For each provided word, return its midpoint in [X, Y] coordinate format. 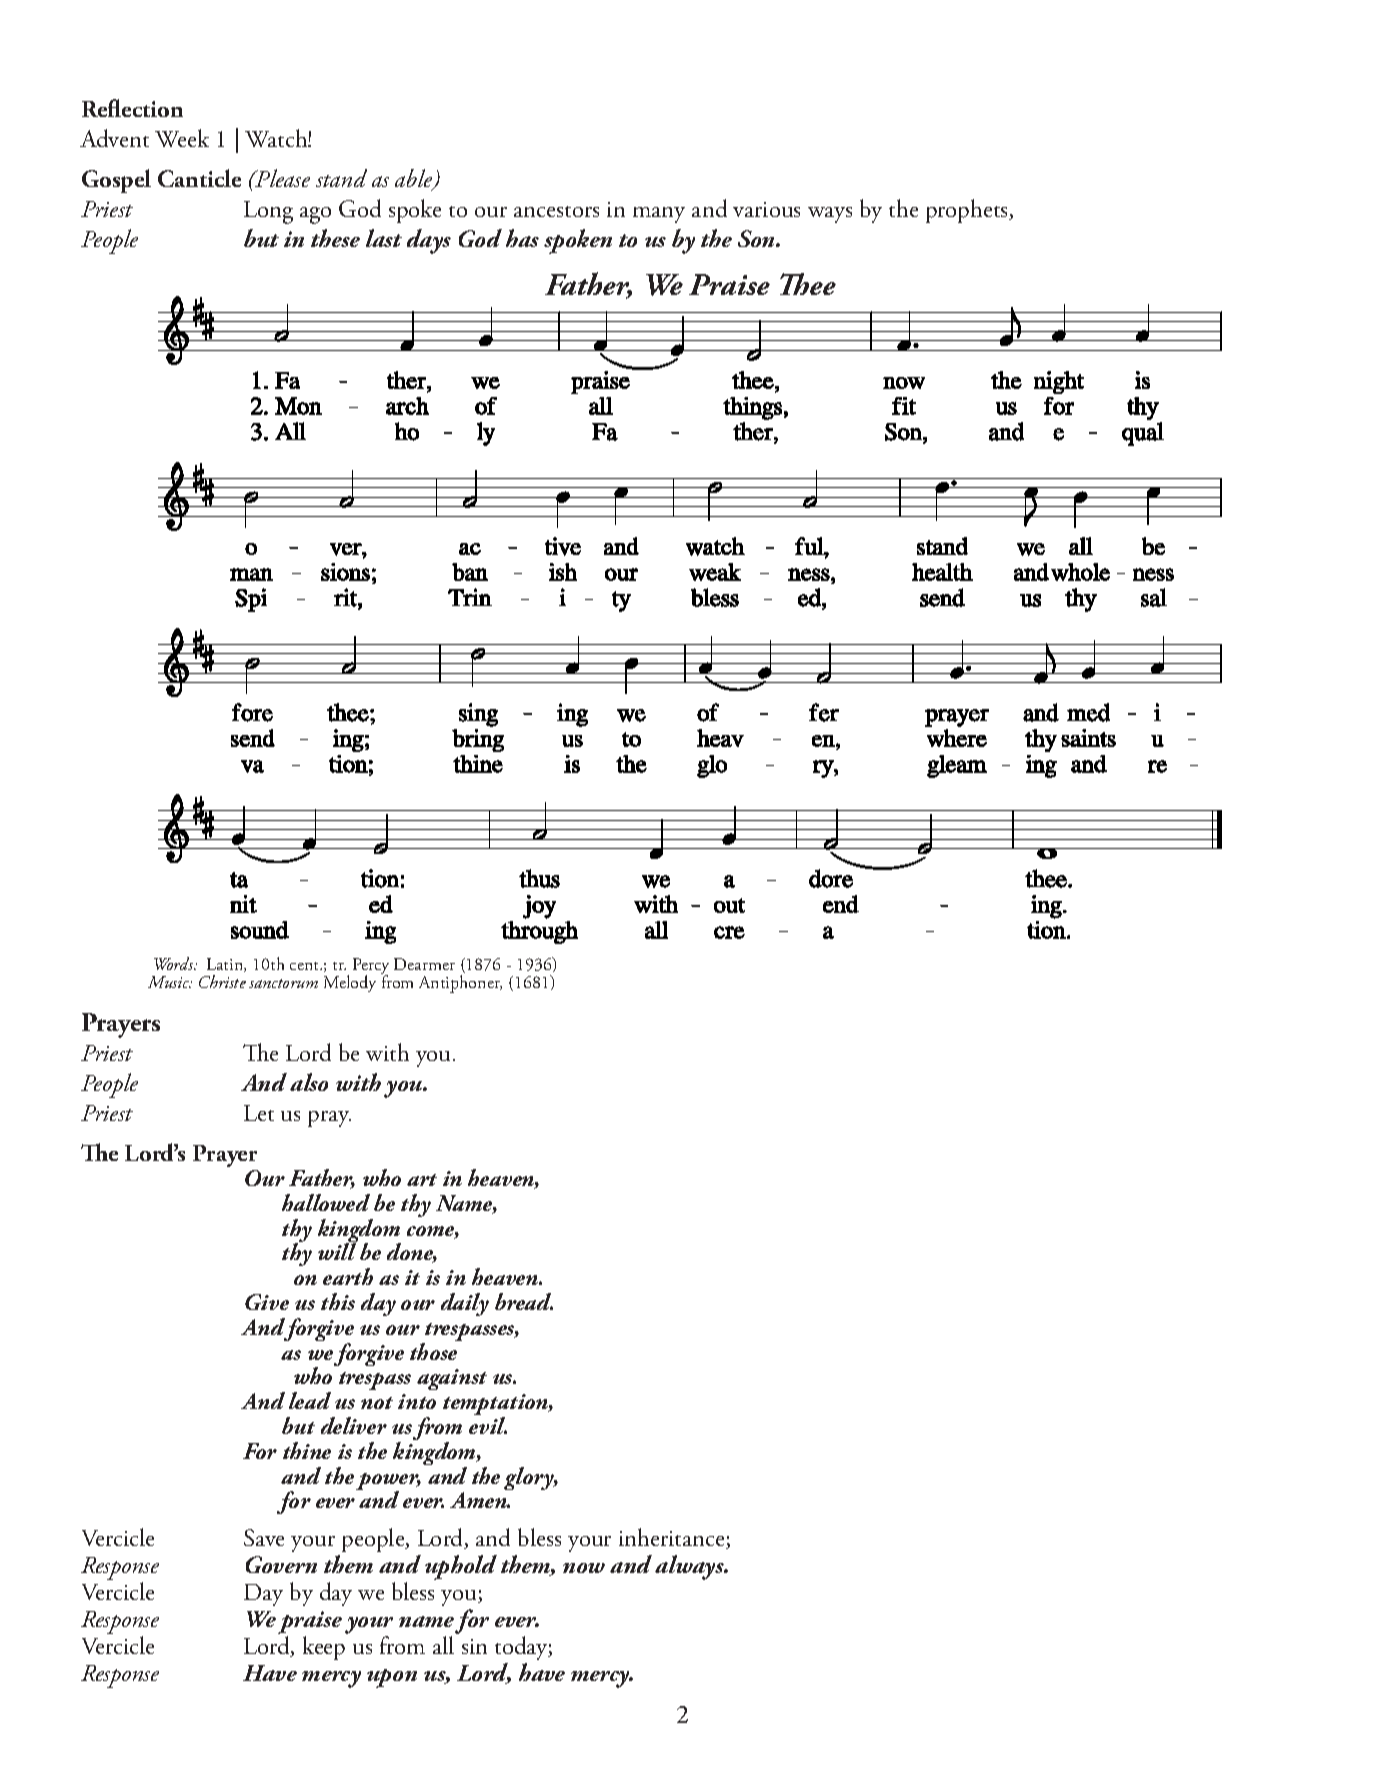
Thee [808, 284]
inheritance [673, 1538]
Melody [350, 983]
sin [474, 1646]
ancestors [556, 211]
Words [175, 963]
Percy [371, 968]
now [584, 1568]
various [766, 209]
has [522, 238]
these [335, 238]
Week [182, 138]
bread [524, 1301]
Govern [281, 1564]
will [337, 1250]
